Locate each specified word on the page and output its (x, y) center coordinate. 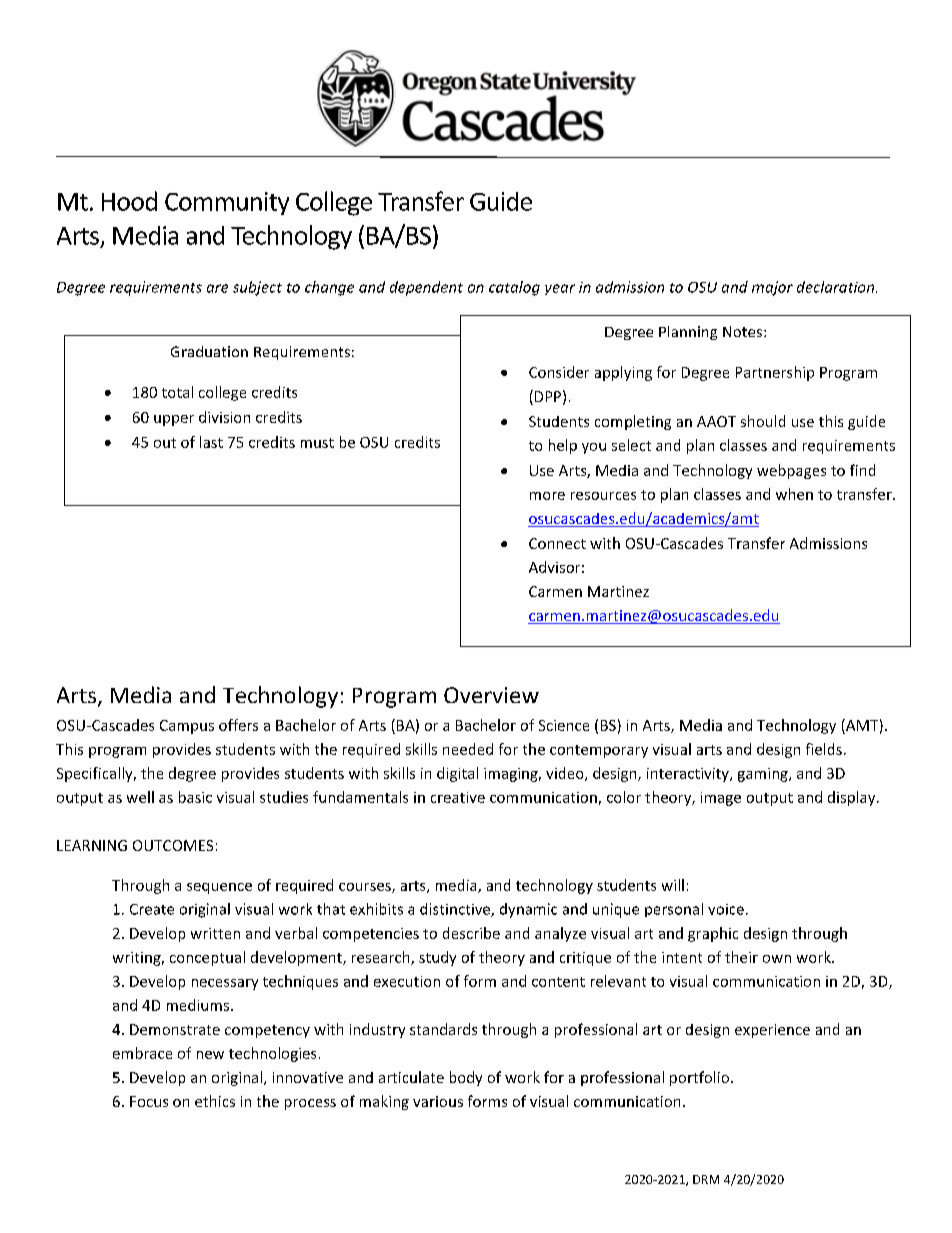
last (211, 442)
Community (227, 203)
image (721, 799)
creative (458, 797)
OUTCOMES (173, 845)
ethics (215, 1101)
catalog (514, 288)
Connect (557, 543)
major (772, 288)
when (794, 494)
